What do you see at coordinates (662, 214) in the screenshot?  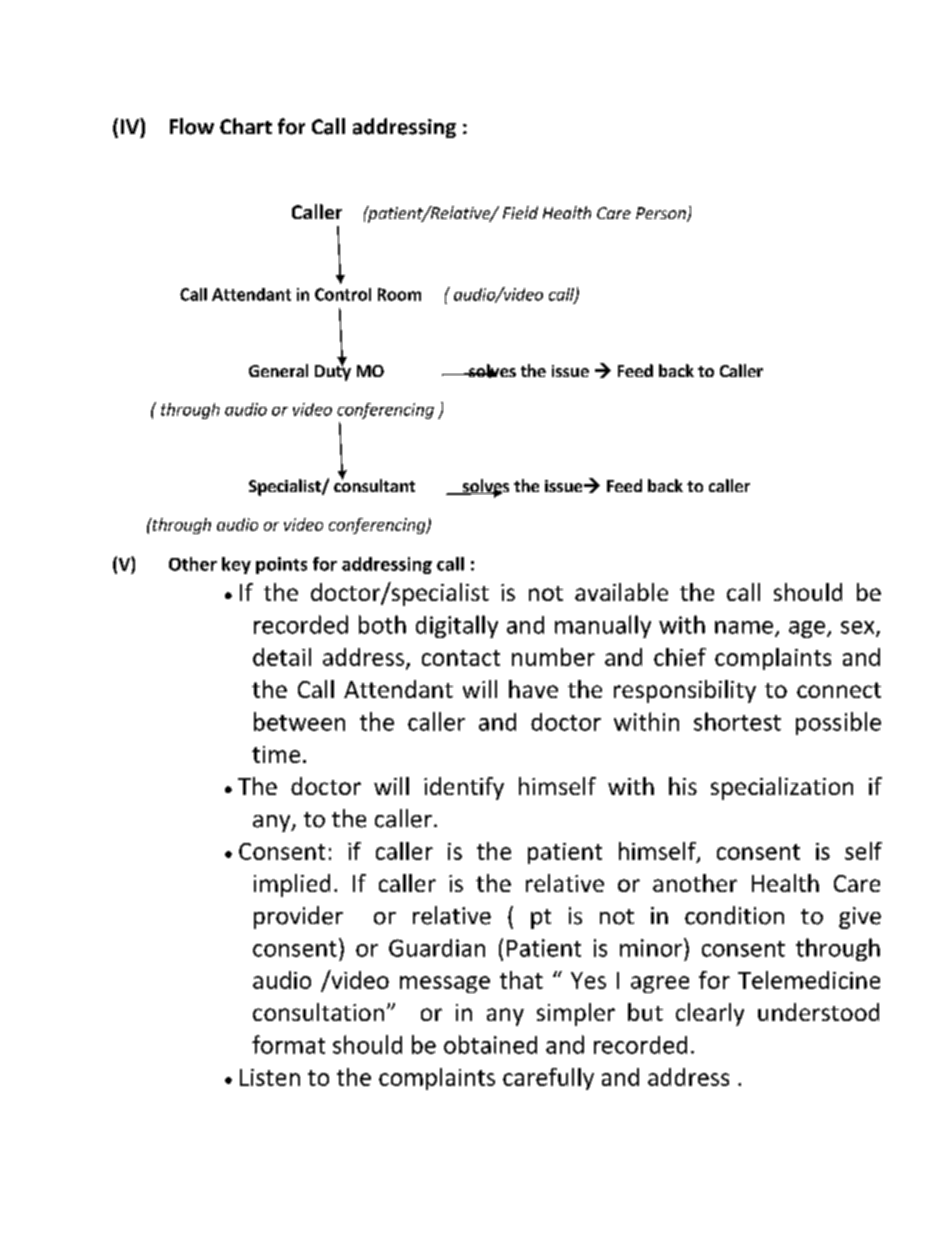 I see `Person` at bounding box center [662, 214].
